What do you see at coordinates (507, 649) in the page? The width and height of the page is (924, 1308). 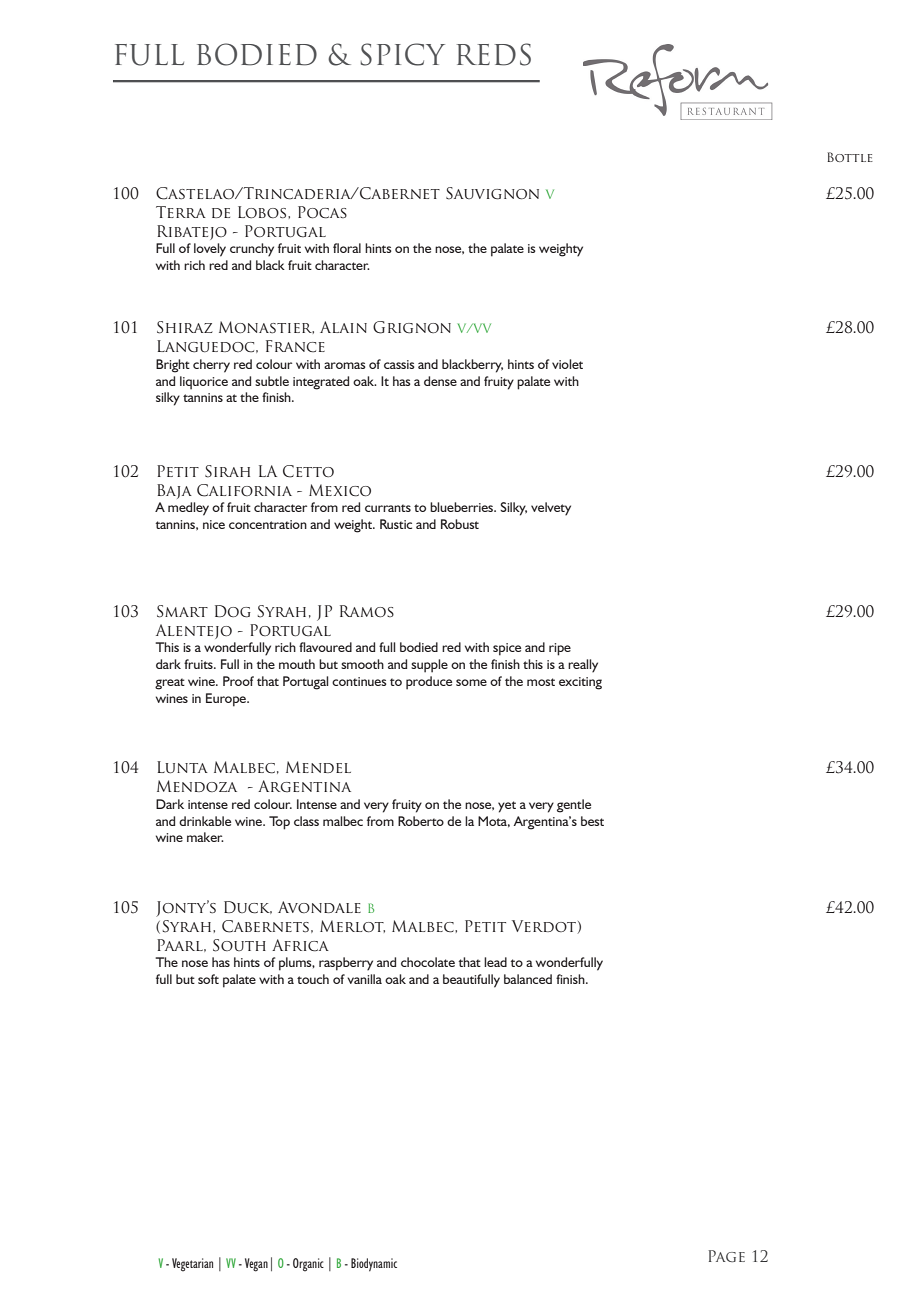 I see `spice` at bounding box center [507, 649].
